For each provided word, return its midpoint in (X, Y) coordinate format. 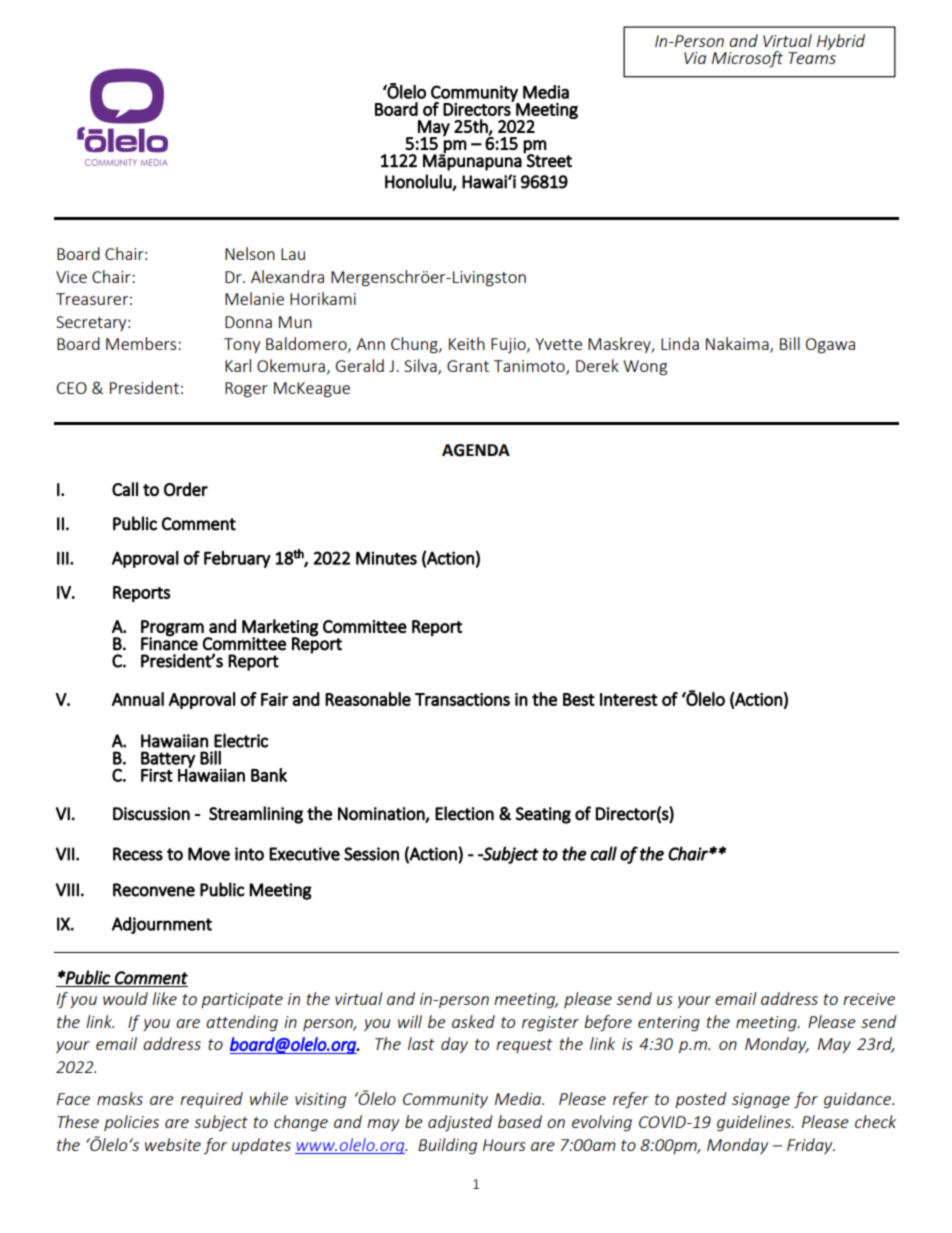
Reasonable (368, 699)
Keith (467, 343)
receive (869, 999)
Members (142, 343)
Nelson (250, 253)
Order (186, 489)
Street (548, 160)
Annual (138, 699)
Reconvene (154, 890)
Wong (645, 368)
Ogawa (830, 346)
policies (131, 1123)
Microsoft (747, 59)
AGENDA (476, 450)
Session (371, 854)
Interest (629, 699)
